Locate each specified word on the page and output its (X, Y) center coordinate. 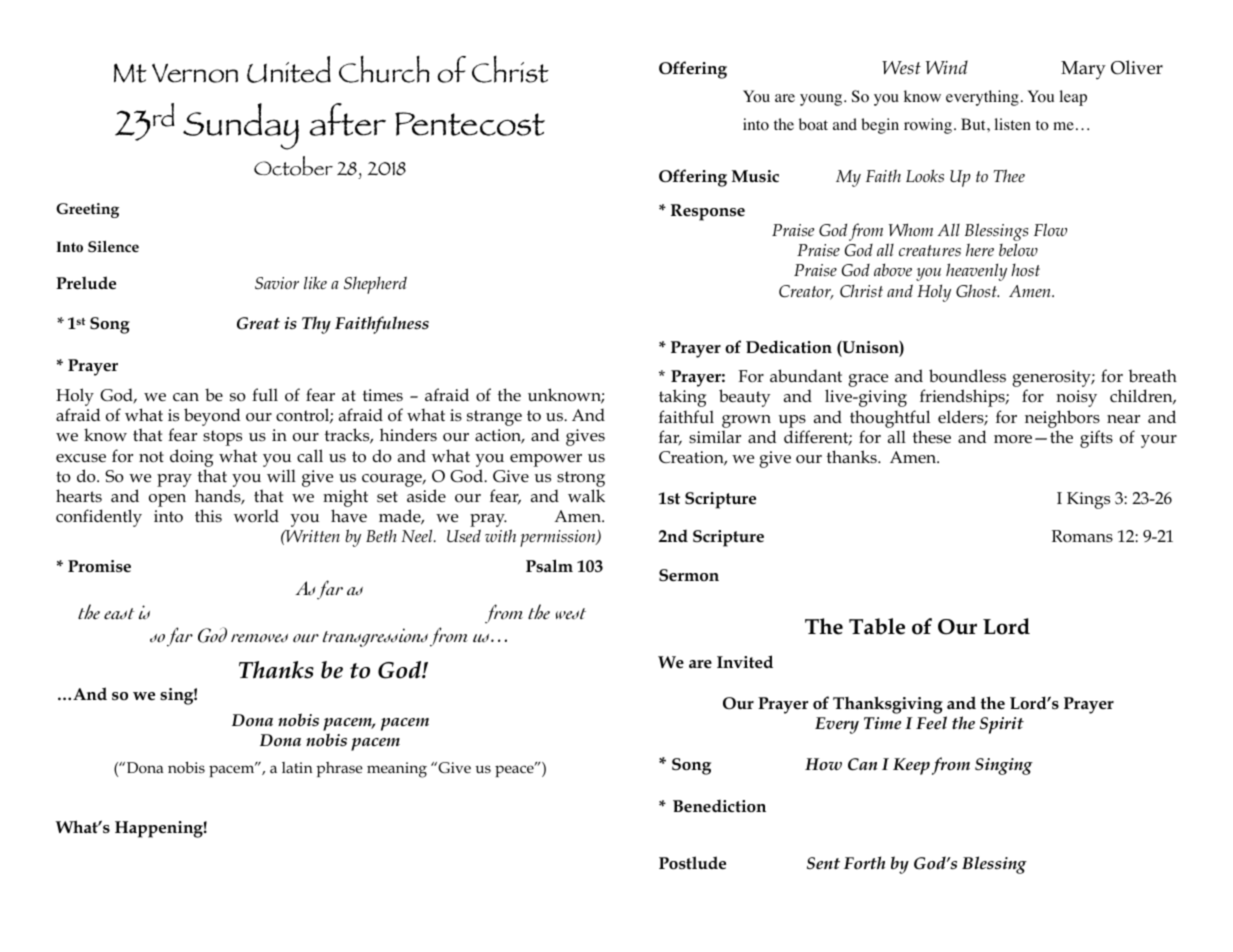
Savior (277, 283)
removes (259, 638)
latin (297, 767)
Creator (806, 292)
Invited (745, 662)
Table (877, 626)
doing (191, 458)
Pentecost (470, 124)
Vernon (195, 73)
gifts (1096, 439)
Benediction (719, 806)
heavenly (976, 272)
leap (1073, 98)
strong (581, 479)
